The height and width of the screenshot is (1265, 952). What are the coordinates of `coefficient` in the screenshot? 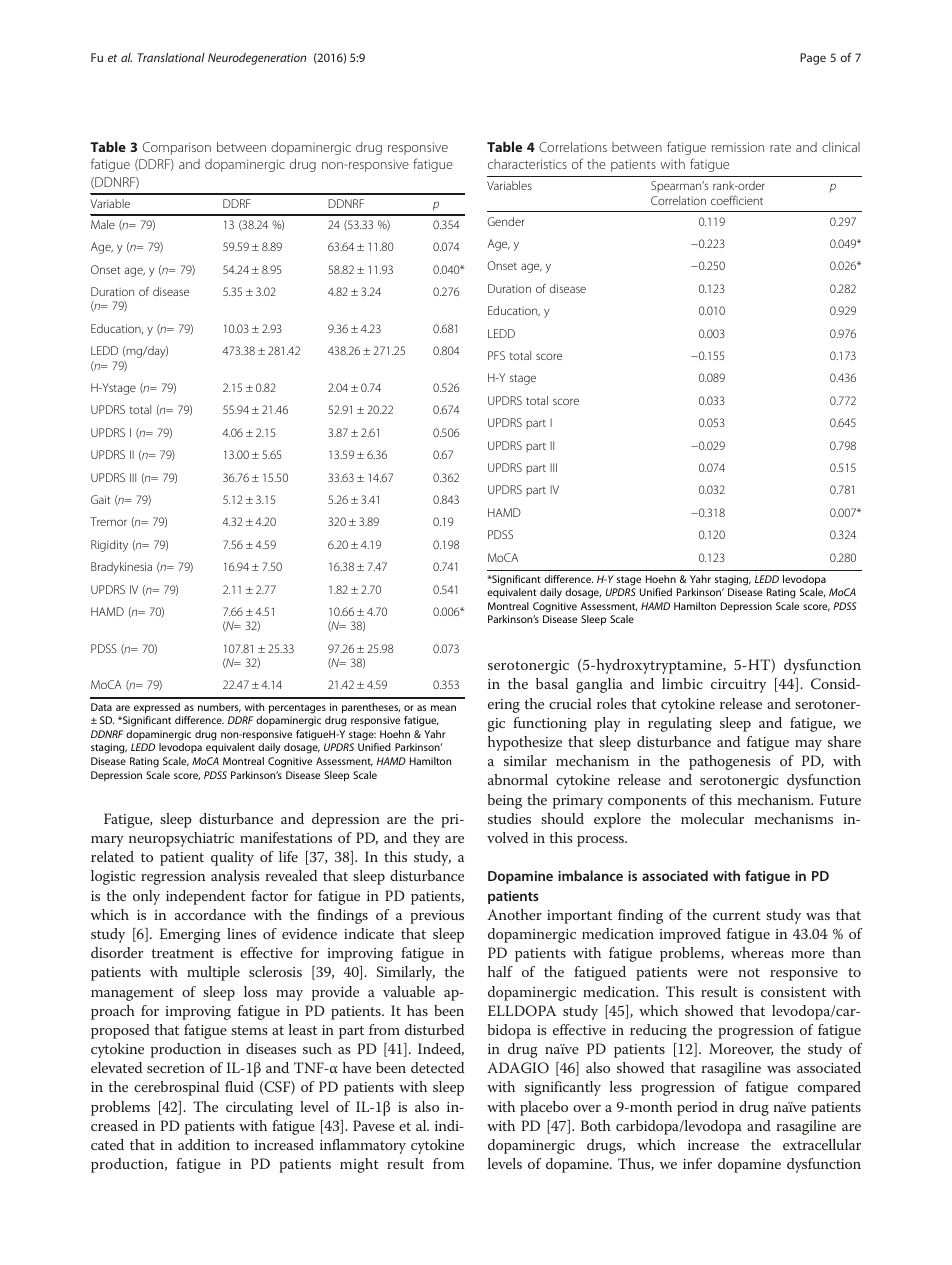 It's located at (737, 200).
